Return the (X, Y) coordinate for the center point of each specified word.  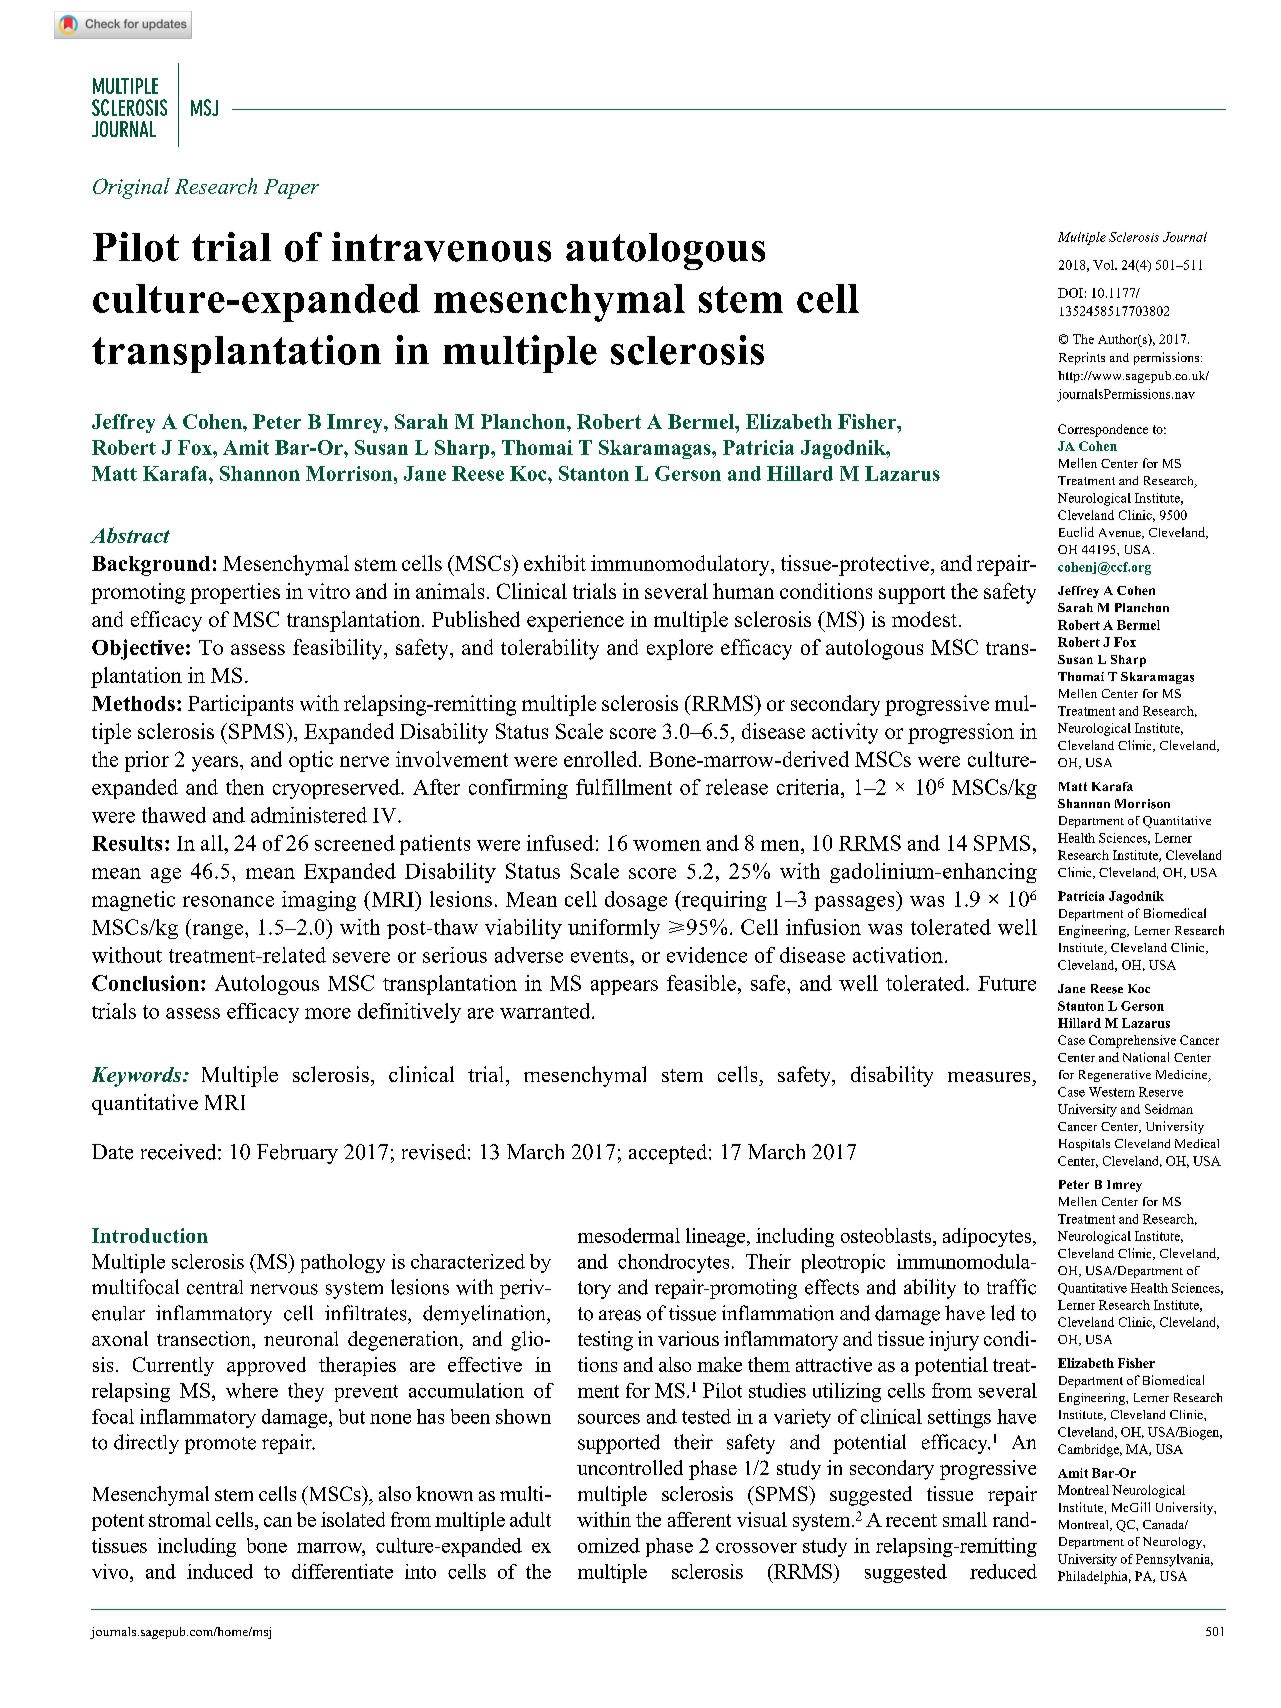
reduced (1003, 1571)
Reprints (1082, 358)
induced (220, 1571)
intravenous (441, 247)
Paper (291, 189)
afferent (699, 1519)
